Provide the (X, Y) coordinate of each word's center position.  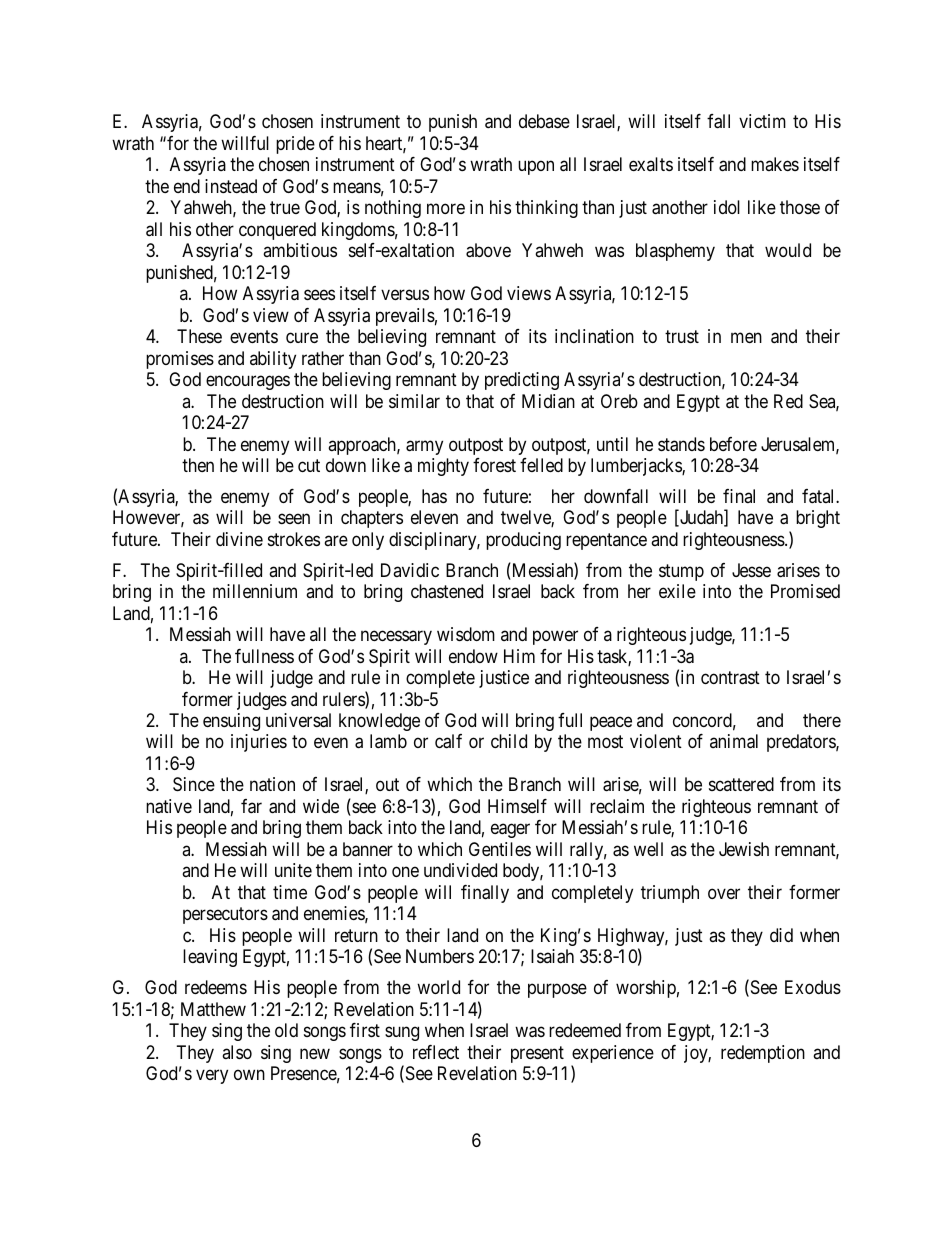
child (509, 741)
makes (775, 164)
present (537, 1054)
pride (295, 145)
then (198, 465)
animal (734, 741)
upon (536, 168)
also (237, 1052)
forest (494, 465)
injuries (259, 743)
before (733, 444)
